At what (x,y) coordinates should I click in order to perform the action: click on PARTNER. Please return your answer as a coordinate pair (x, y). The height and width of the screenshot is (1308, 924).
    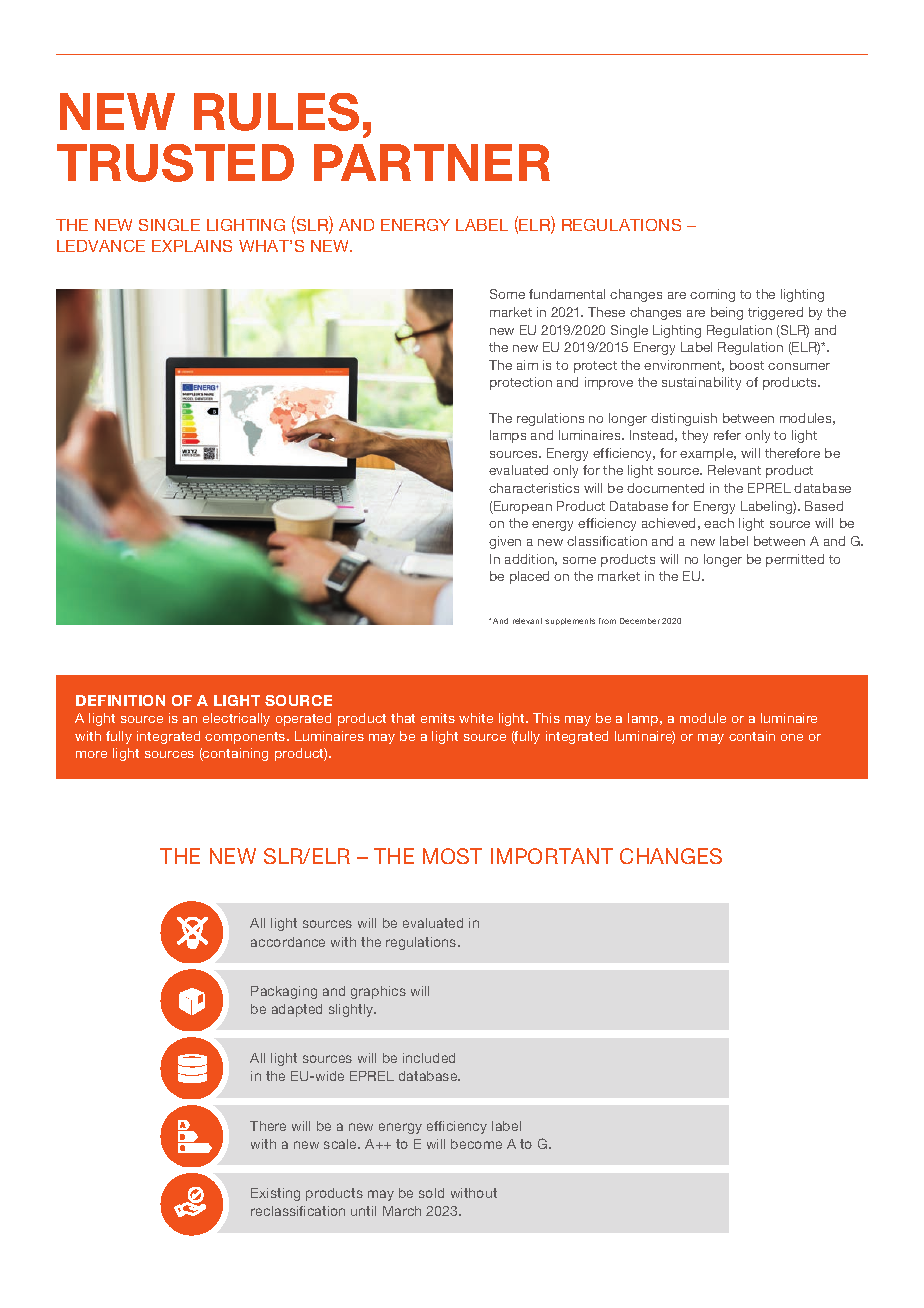
    Looking at the image, I should click on (432, 162).
